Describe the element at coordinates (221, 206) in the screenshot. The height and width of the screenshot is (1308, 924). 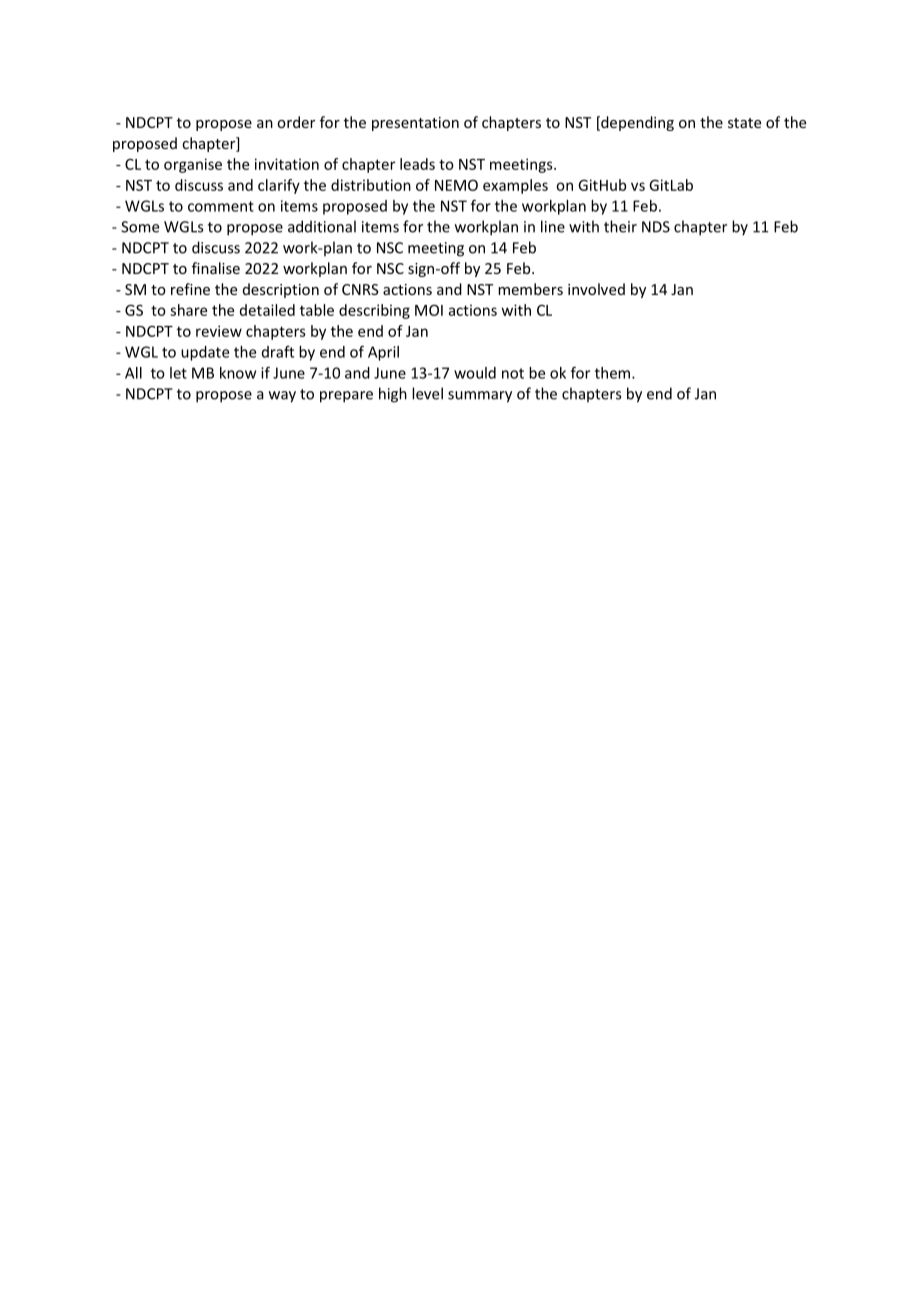
I see `comment` at that location.
